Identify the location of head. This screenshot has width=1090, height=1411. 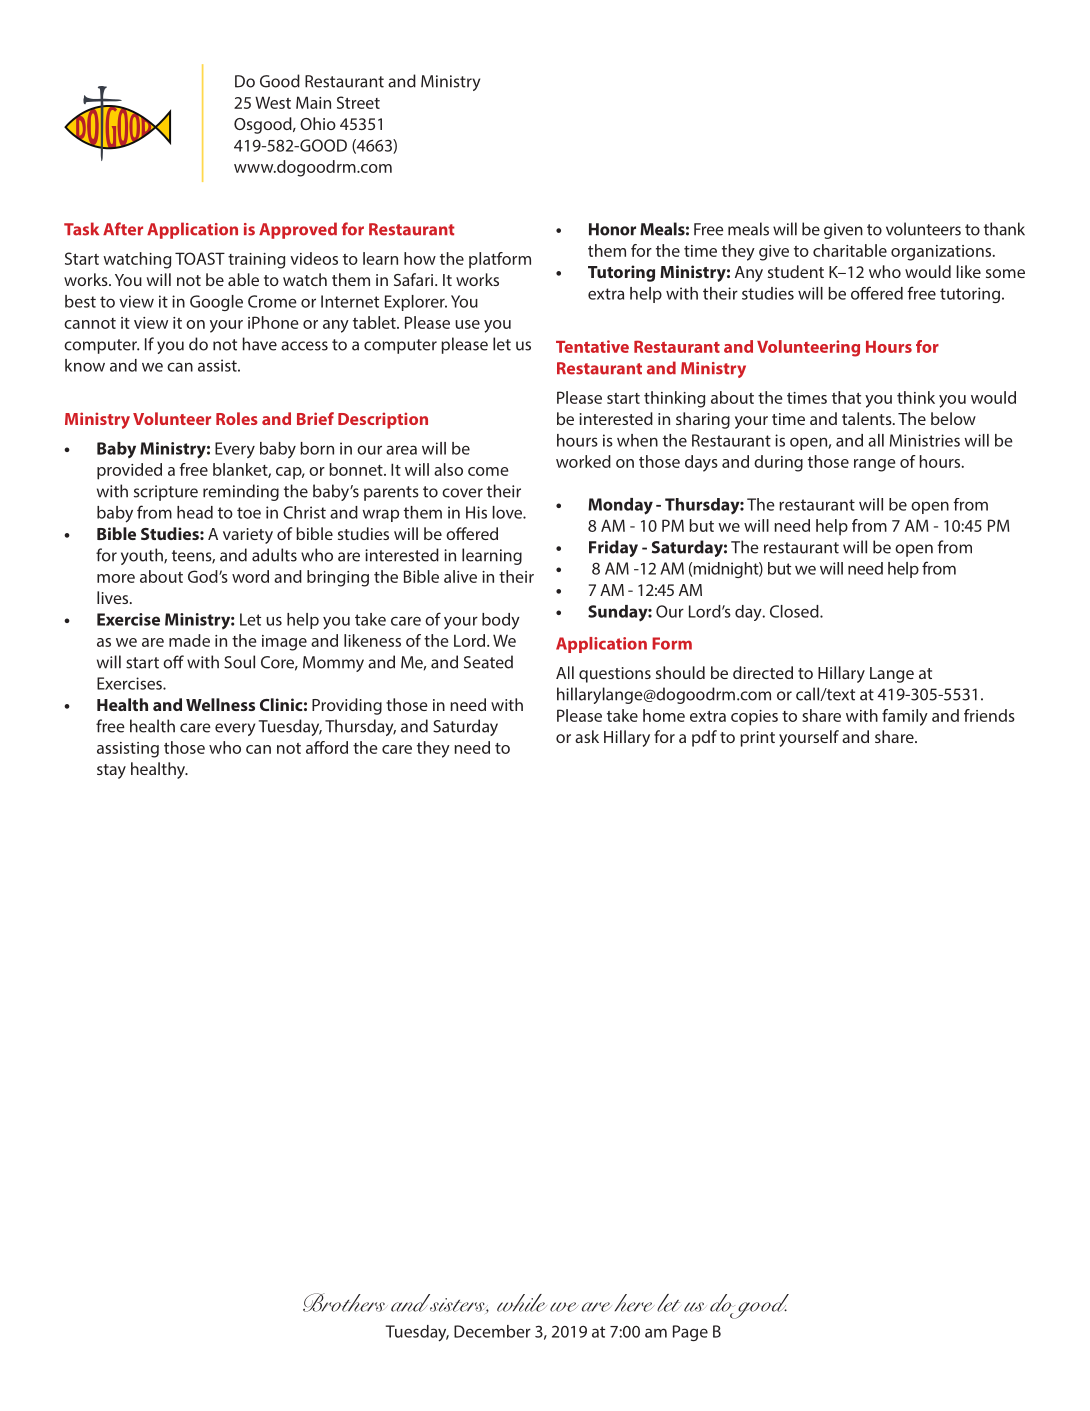
(195, 512).
